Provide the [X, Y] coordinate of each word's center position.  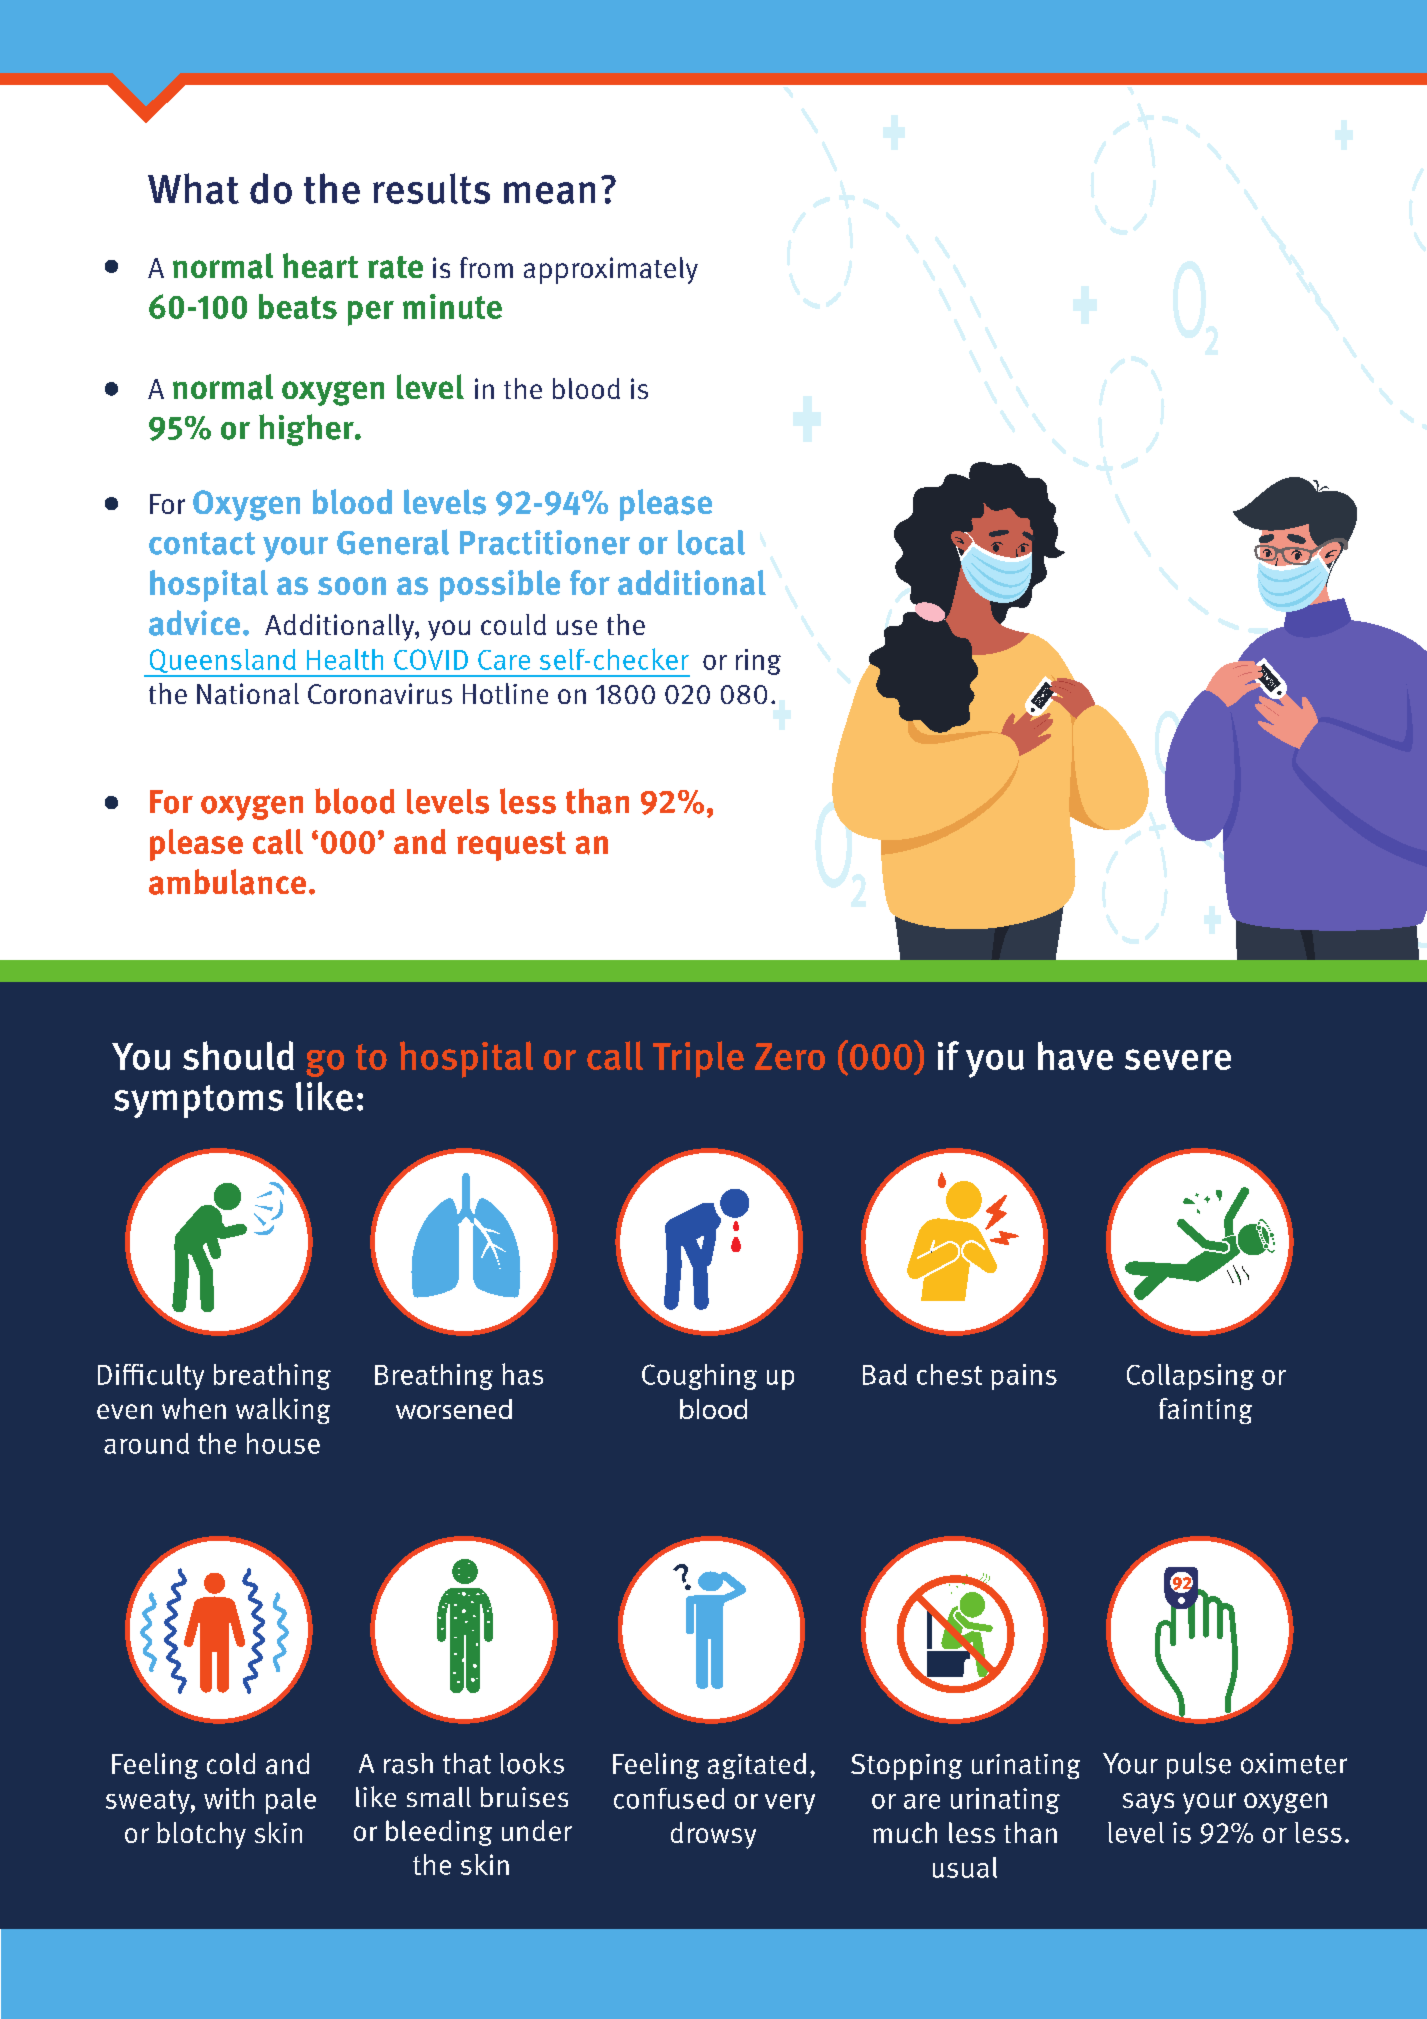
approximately [611, 270]
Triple [698, 1059]
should [238, 1055]
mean [549, 193]
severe [1178, 1059]
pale [291, 1801]
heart [320, 266]
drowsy [713, 1835]
